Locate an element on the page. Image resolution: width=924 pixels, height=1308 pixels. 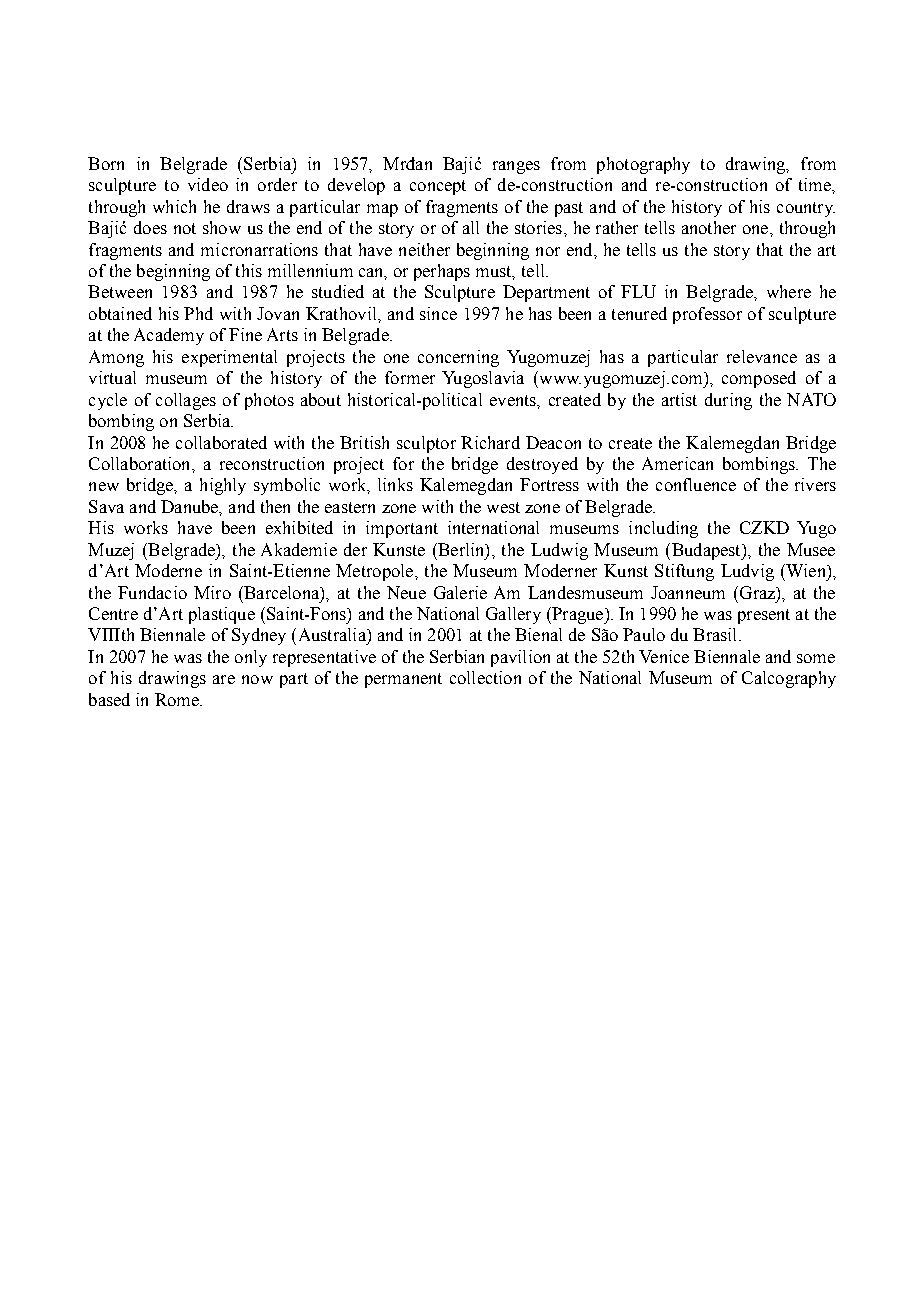
collaborated is located at coordinates (221, 442).
